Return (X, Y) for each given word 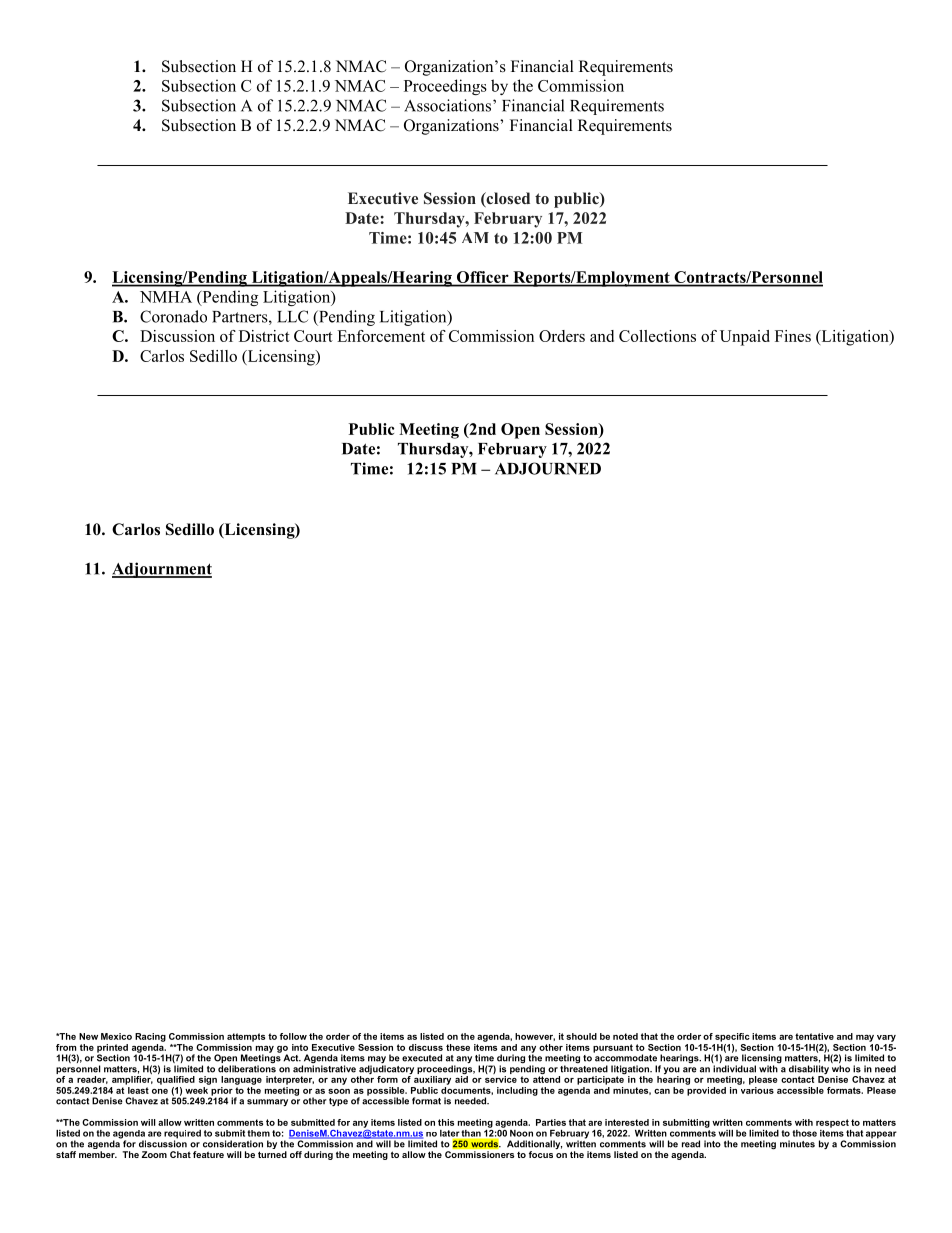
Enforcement (381, 336)
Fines (793, 336)
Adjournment (162, 570)
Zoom (154, 1154)
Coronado (173, 316)
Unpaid (745, 338)
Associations (447, 105)
